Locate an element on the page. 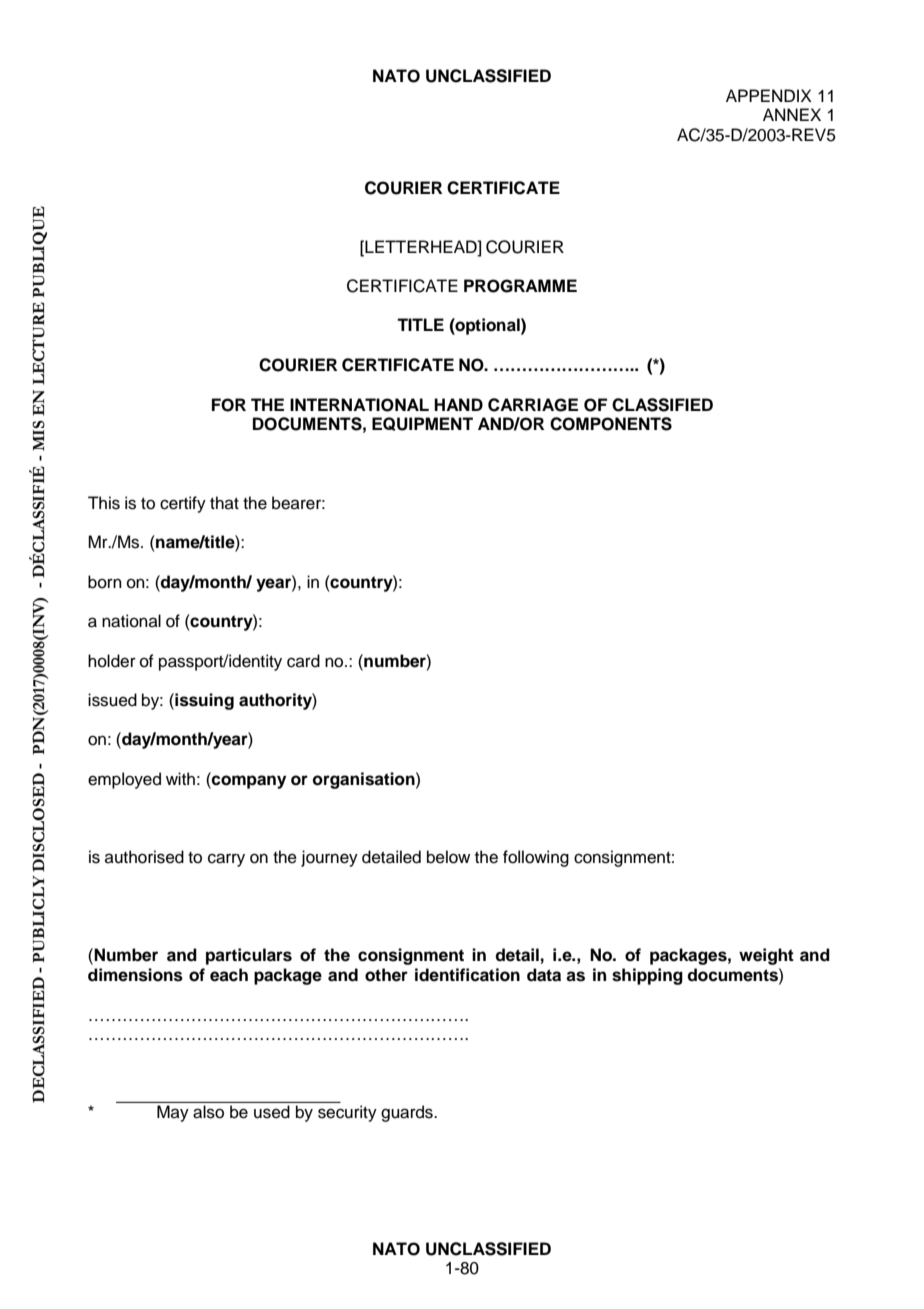 The height and width of the document is (1309, 924). card is located at coordinates (303, 661).
